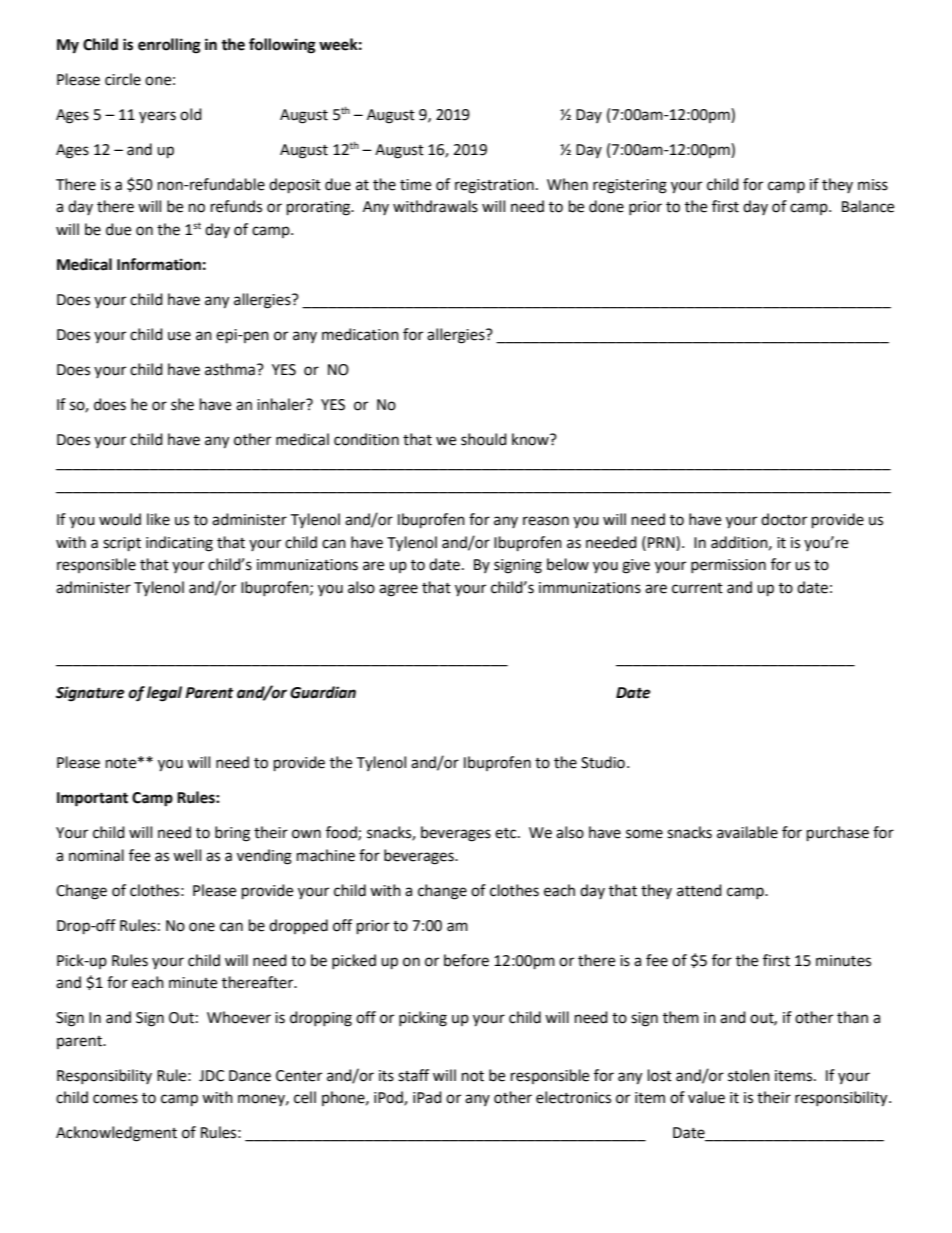  I want to click on use, so click(179, 336).
